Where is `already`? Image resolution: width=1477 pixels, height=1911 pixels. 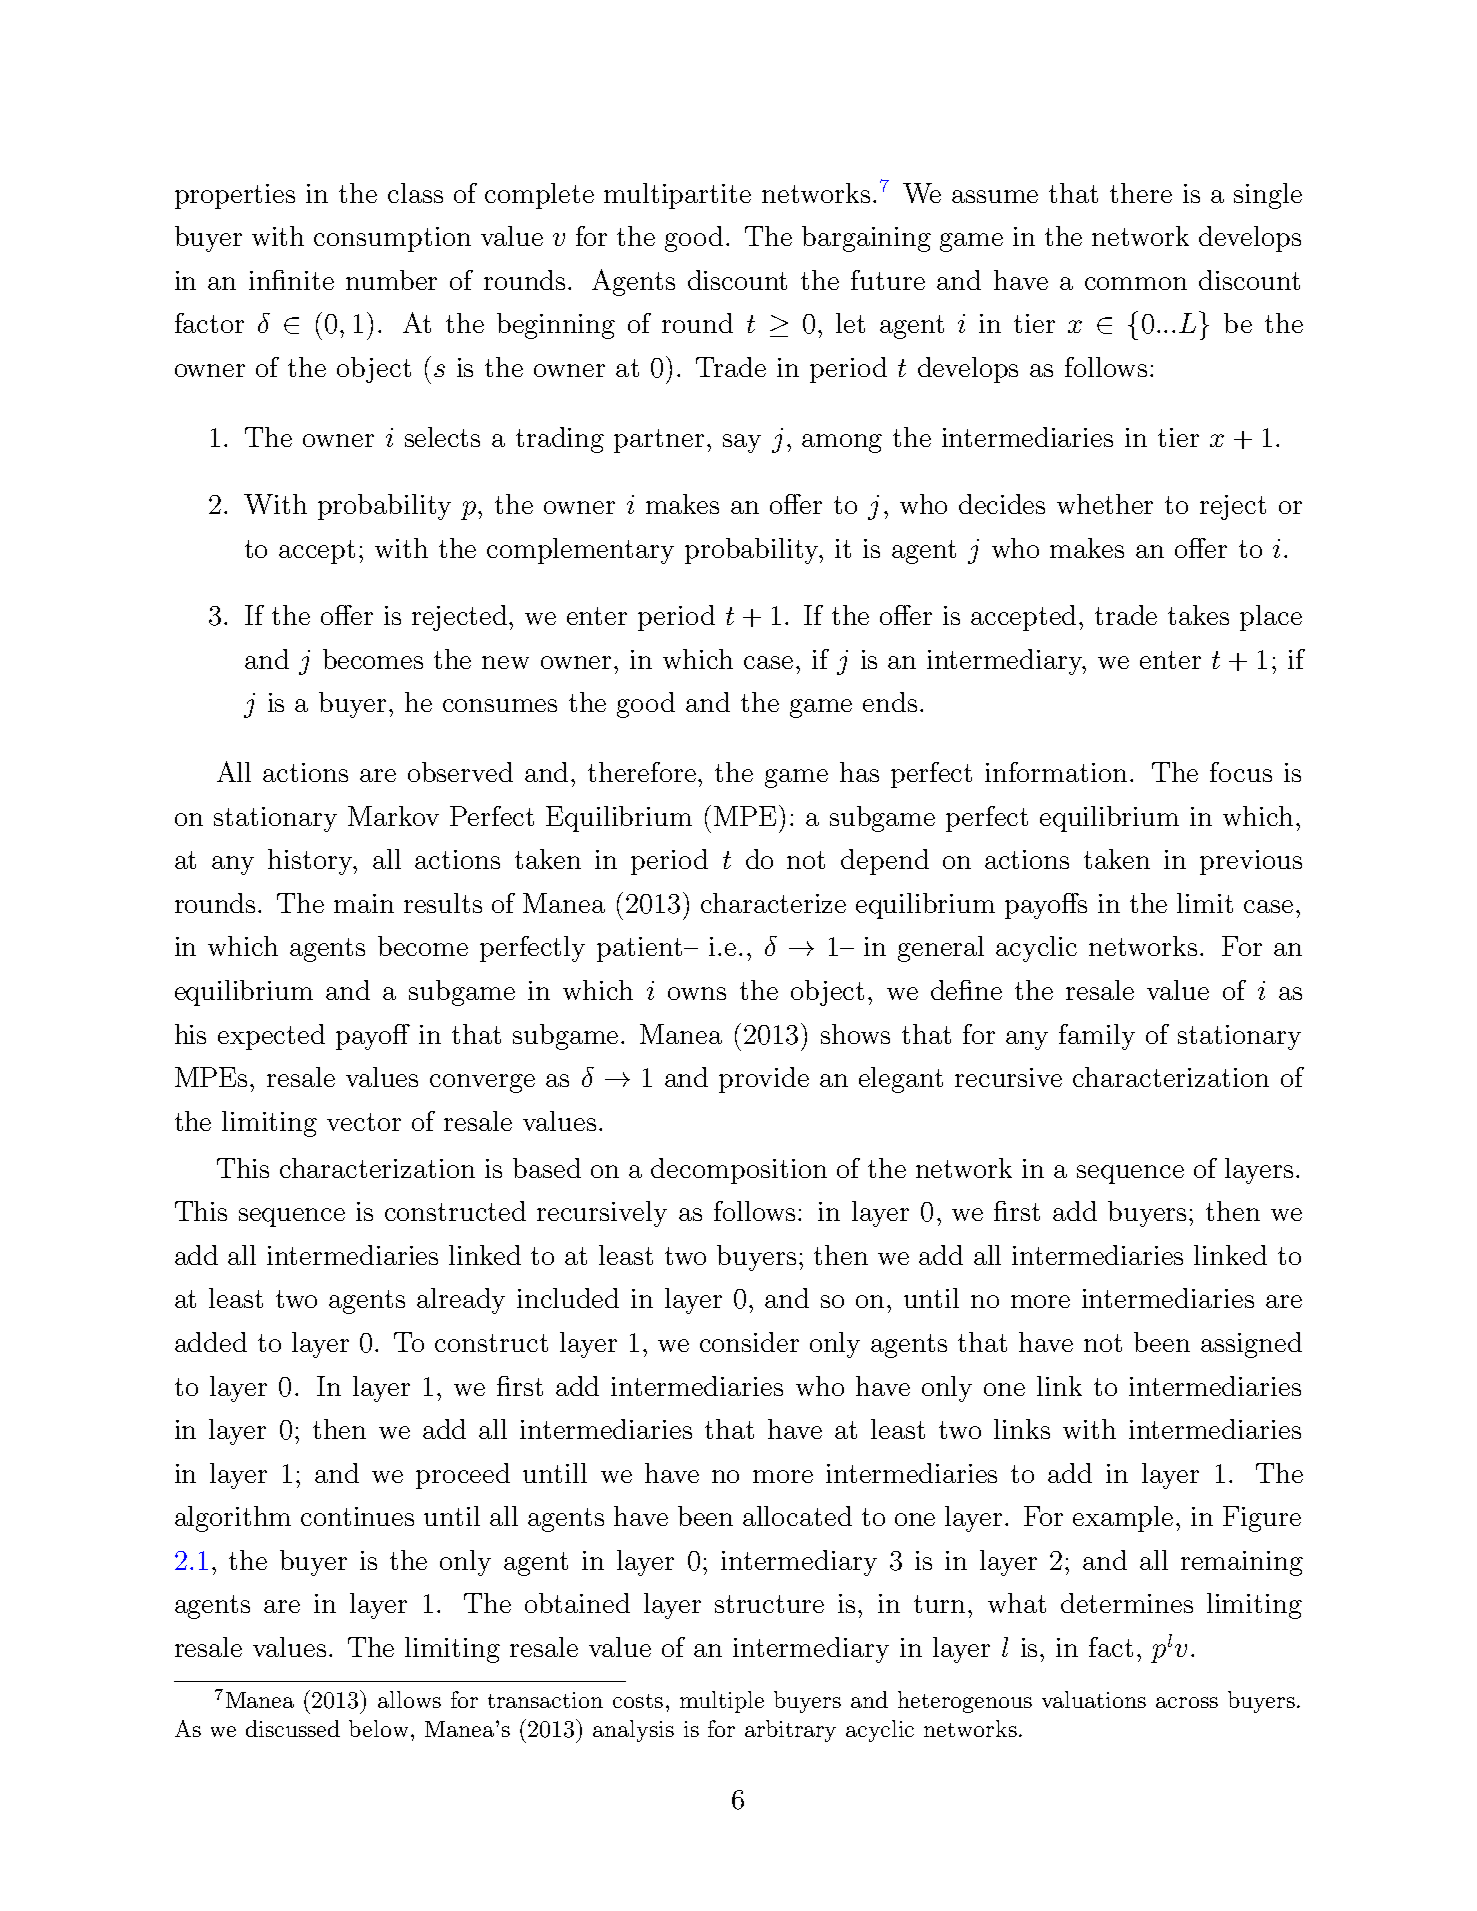
already is located at coordinates (461, 1301).
